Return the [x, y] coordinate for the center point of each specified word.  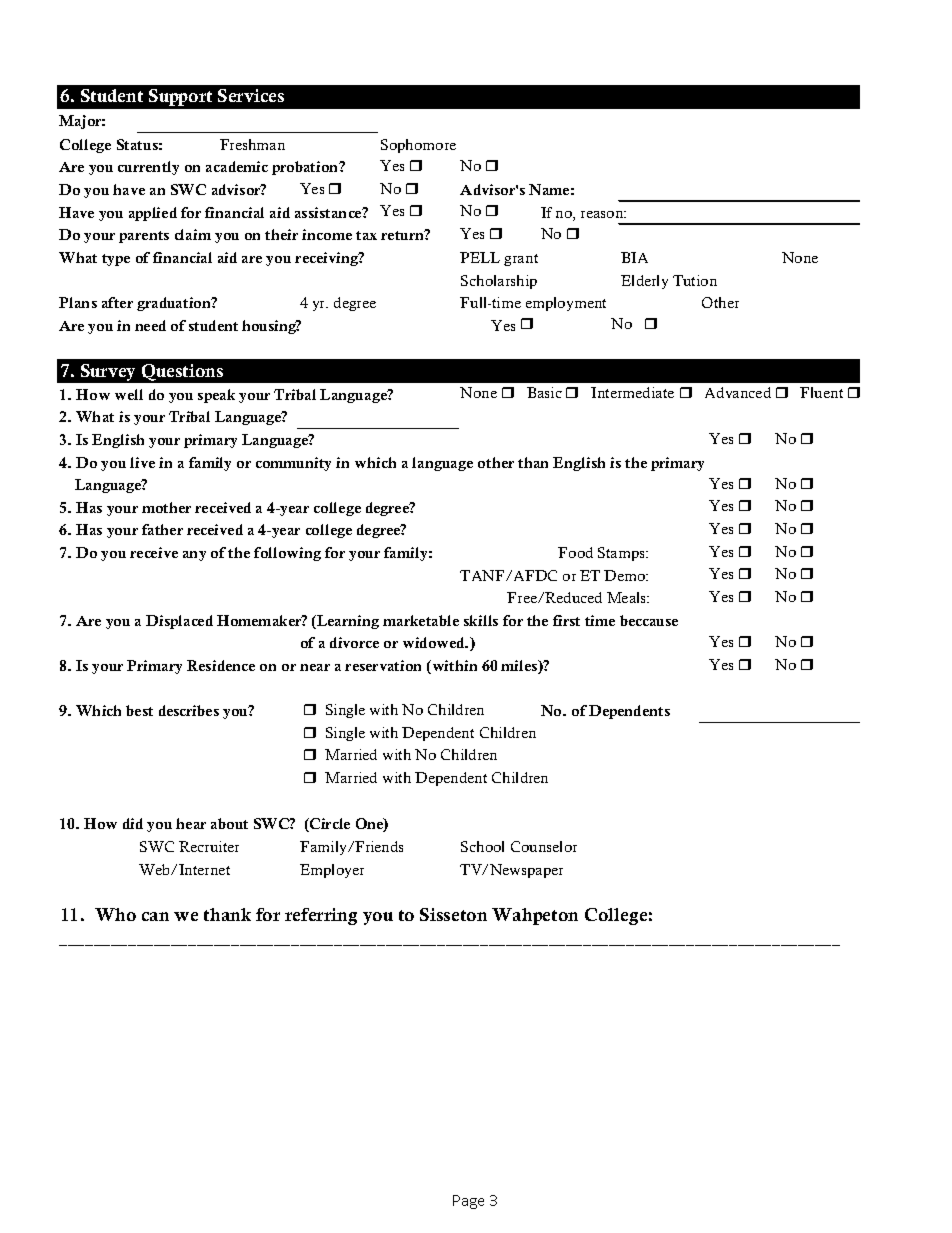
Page [468, 1202]
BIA [634, 257]
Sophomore [418, 146]
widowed [435, 642]
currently [148, 168]
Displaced [179, 622]
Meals [628, 597]
